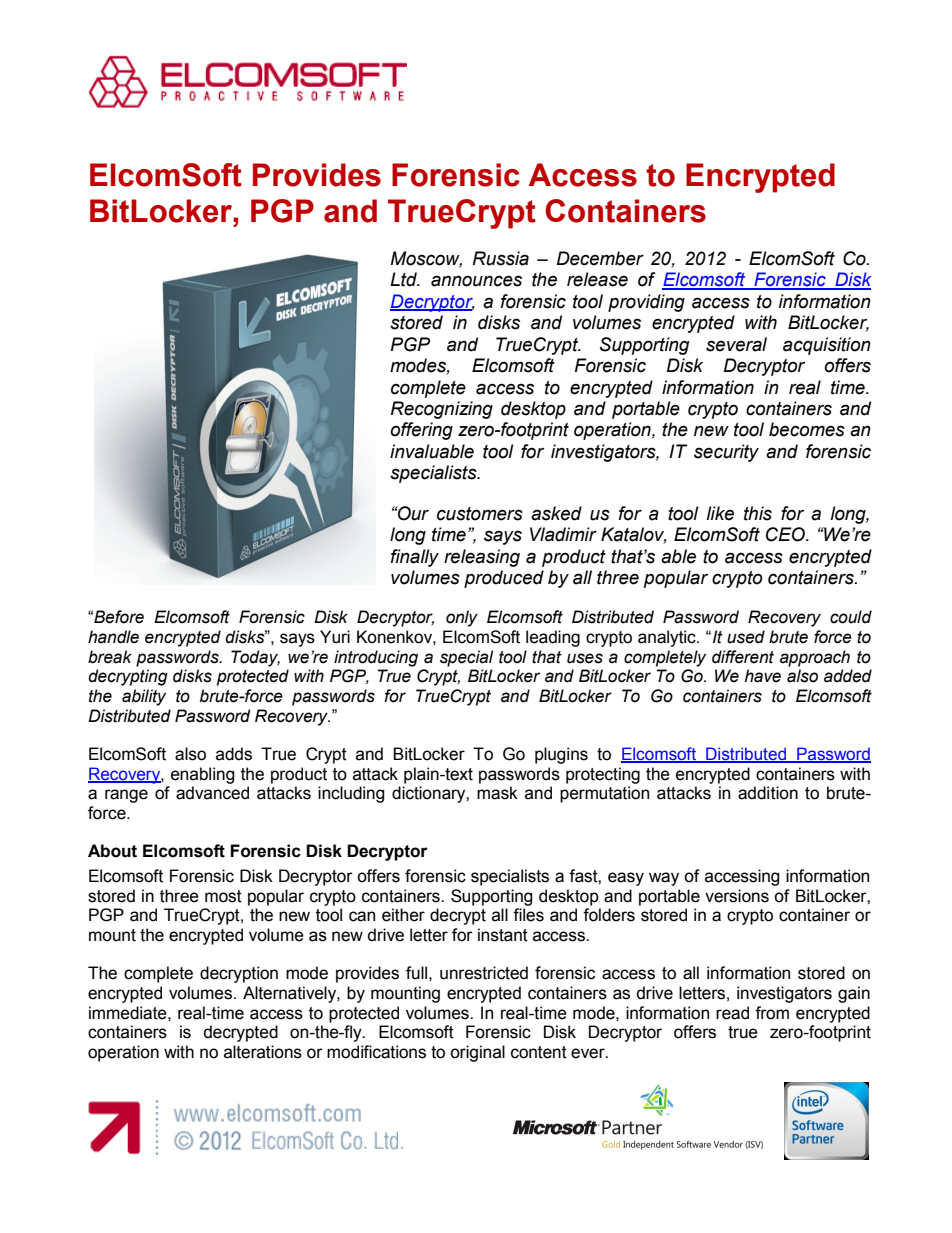  I want to click on original, so click(477, 1053).
